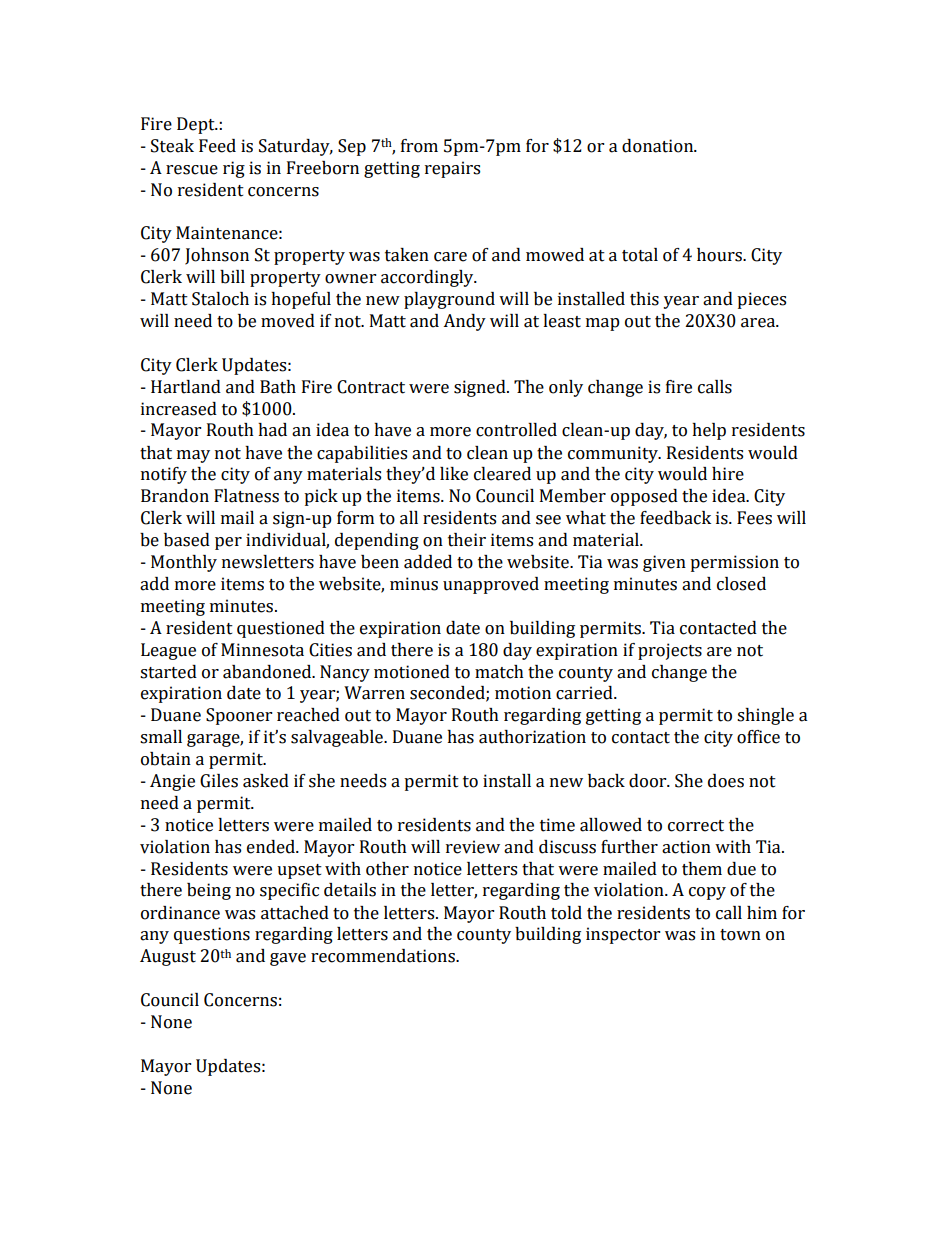 The image size is (952, 1233). Describe the element at coordinates (272, 430) in the screenshot. I see `had` at that location.
